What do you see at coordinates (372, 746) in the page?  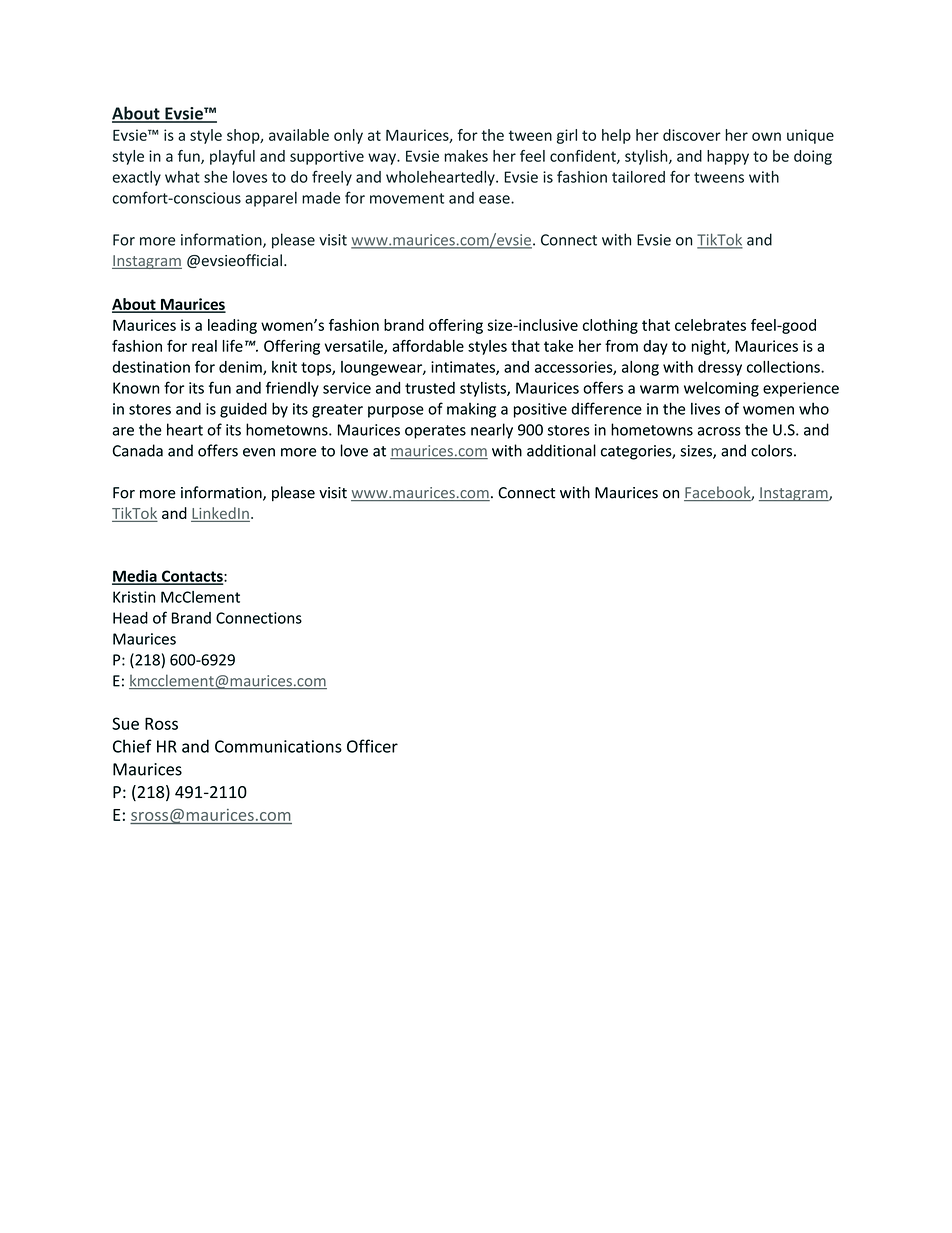 I see `Officer` at bounding box center [372, 746].
